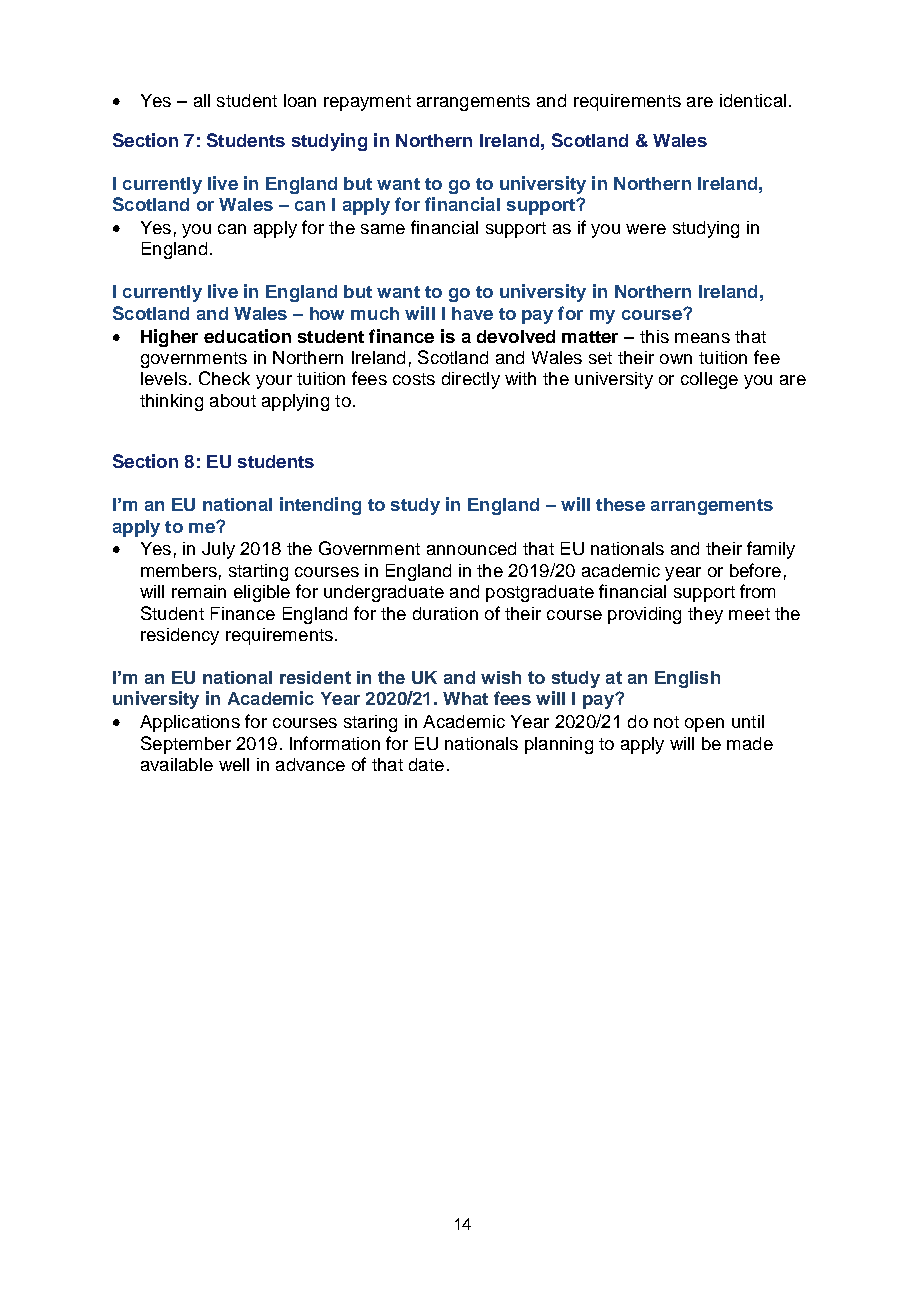 This screenshot has height=1308, width=924. What do you see at coordinates (709, 380) in the screenshot?
I see `college` at bounding box center [709, 380].
